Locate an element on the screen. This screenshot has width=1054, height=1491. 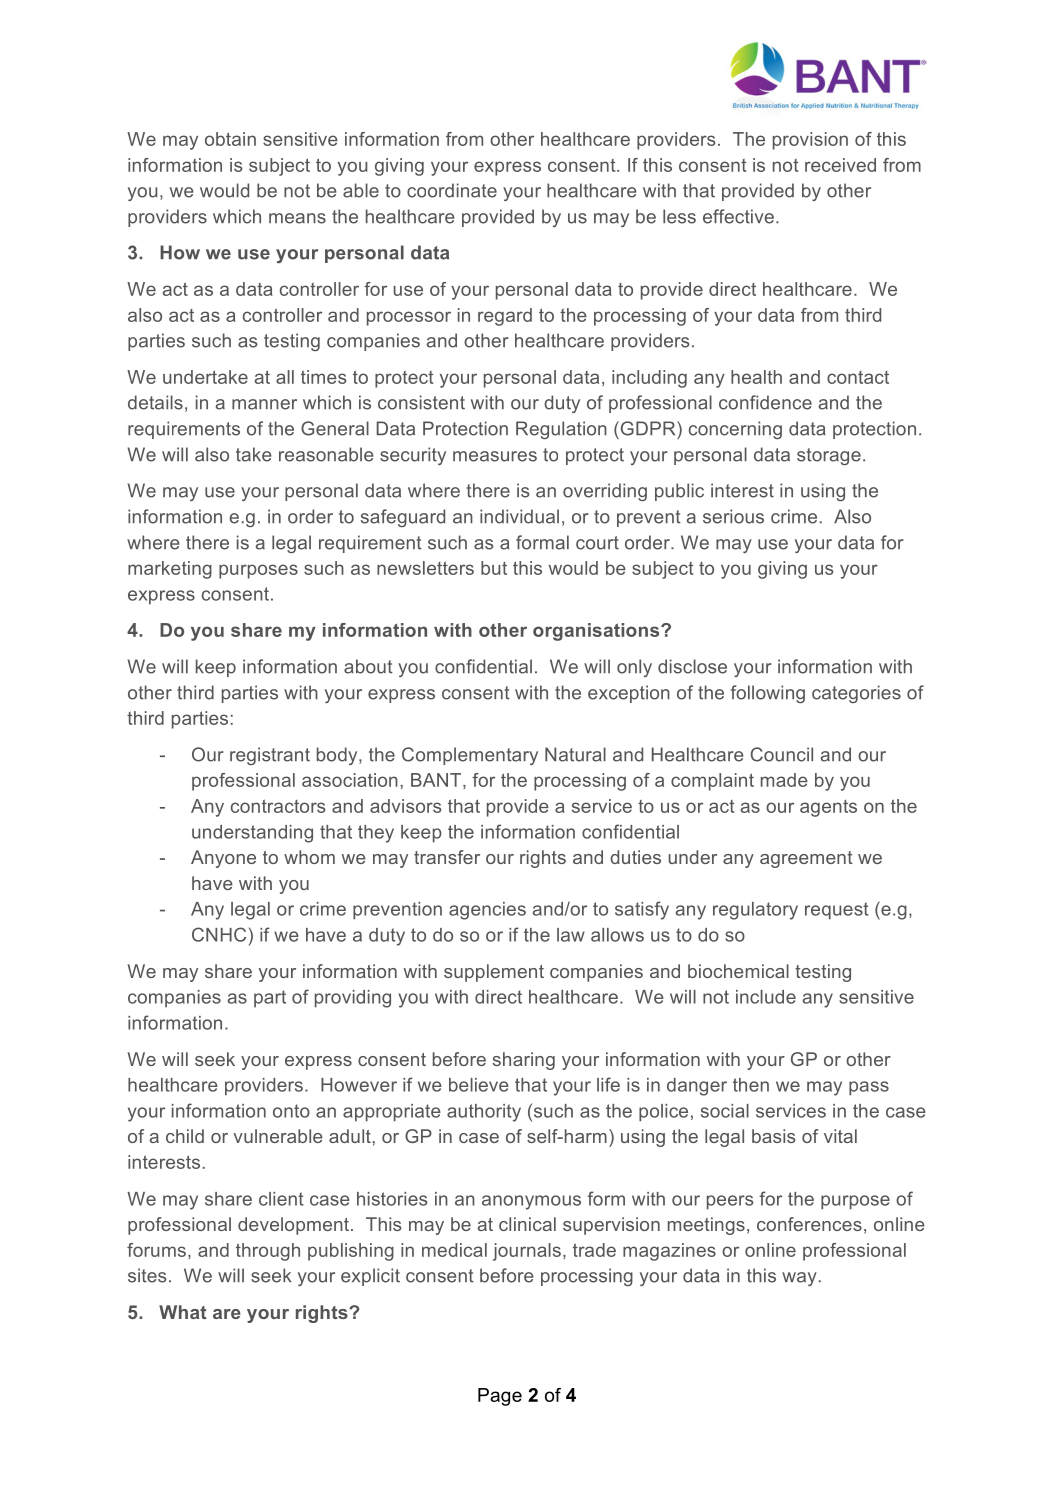
obtain is located at coordinates (230, 139).
